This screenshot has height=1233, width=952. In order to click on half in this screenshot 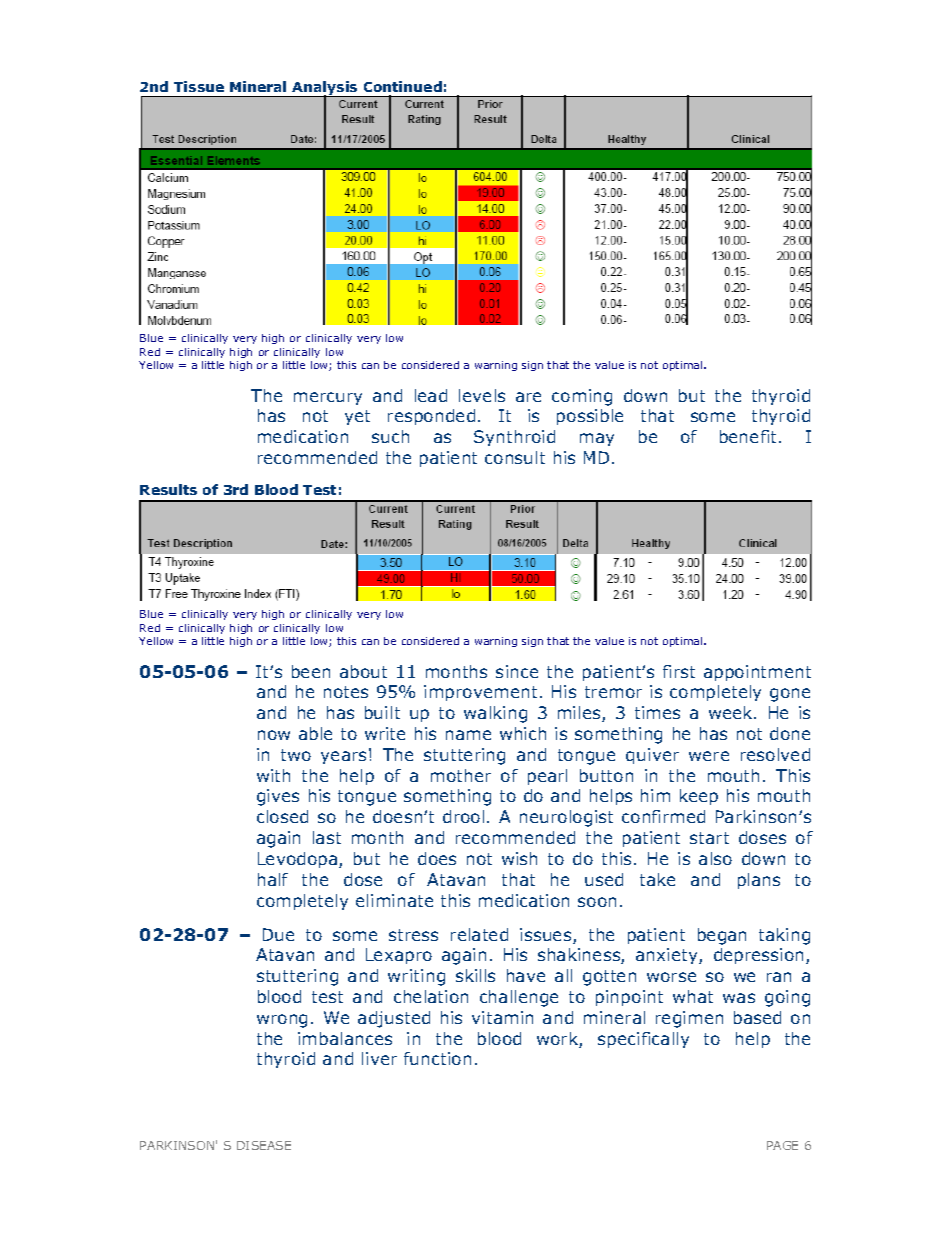, I will do `click(273, 879)`.
